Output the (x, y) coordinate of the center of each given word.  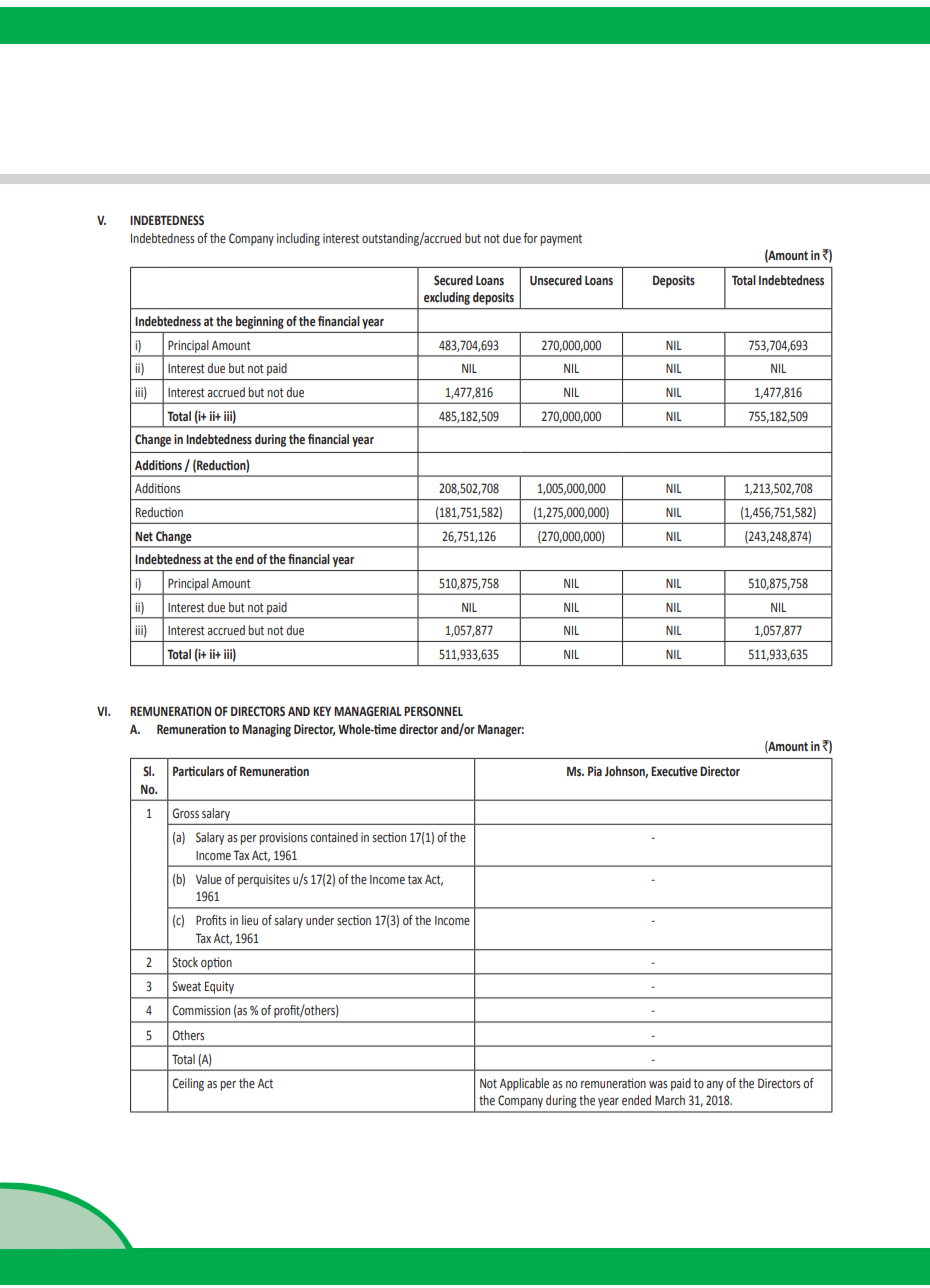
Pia (595, 771)
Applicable (524, 1084)
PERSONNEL (433, 711)
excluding (447, 298)
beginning (260, 322)
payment (561, 240)
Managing (266, 730)
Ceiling (188, 1084)
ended (636, 1100)
